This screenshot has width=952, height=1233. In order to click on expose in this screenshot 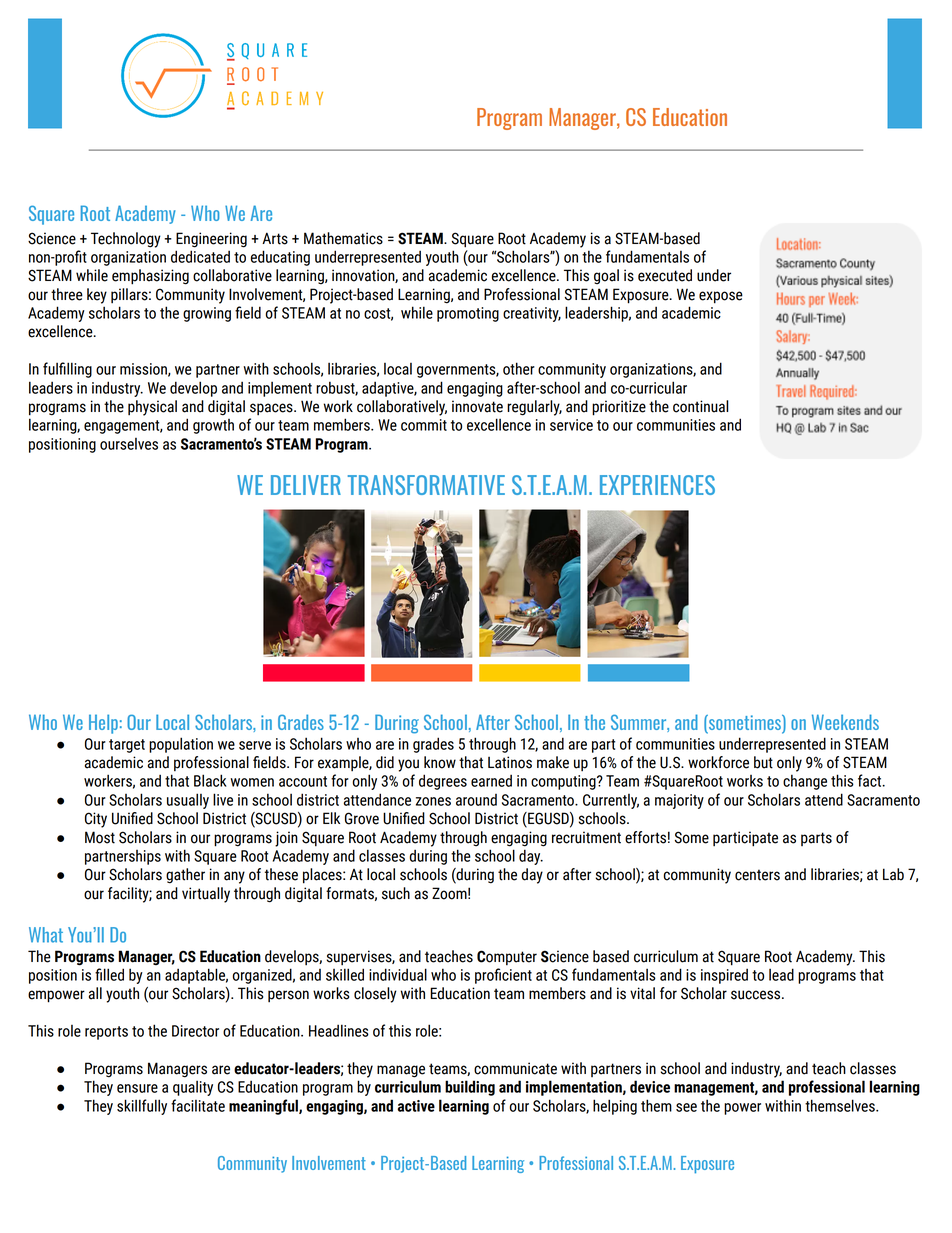, I will do `click(721, 297)`.
